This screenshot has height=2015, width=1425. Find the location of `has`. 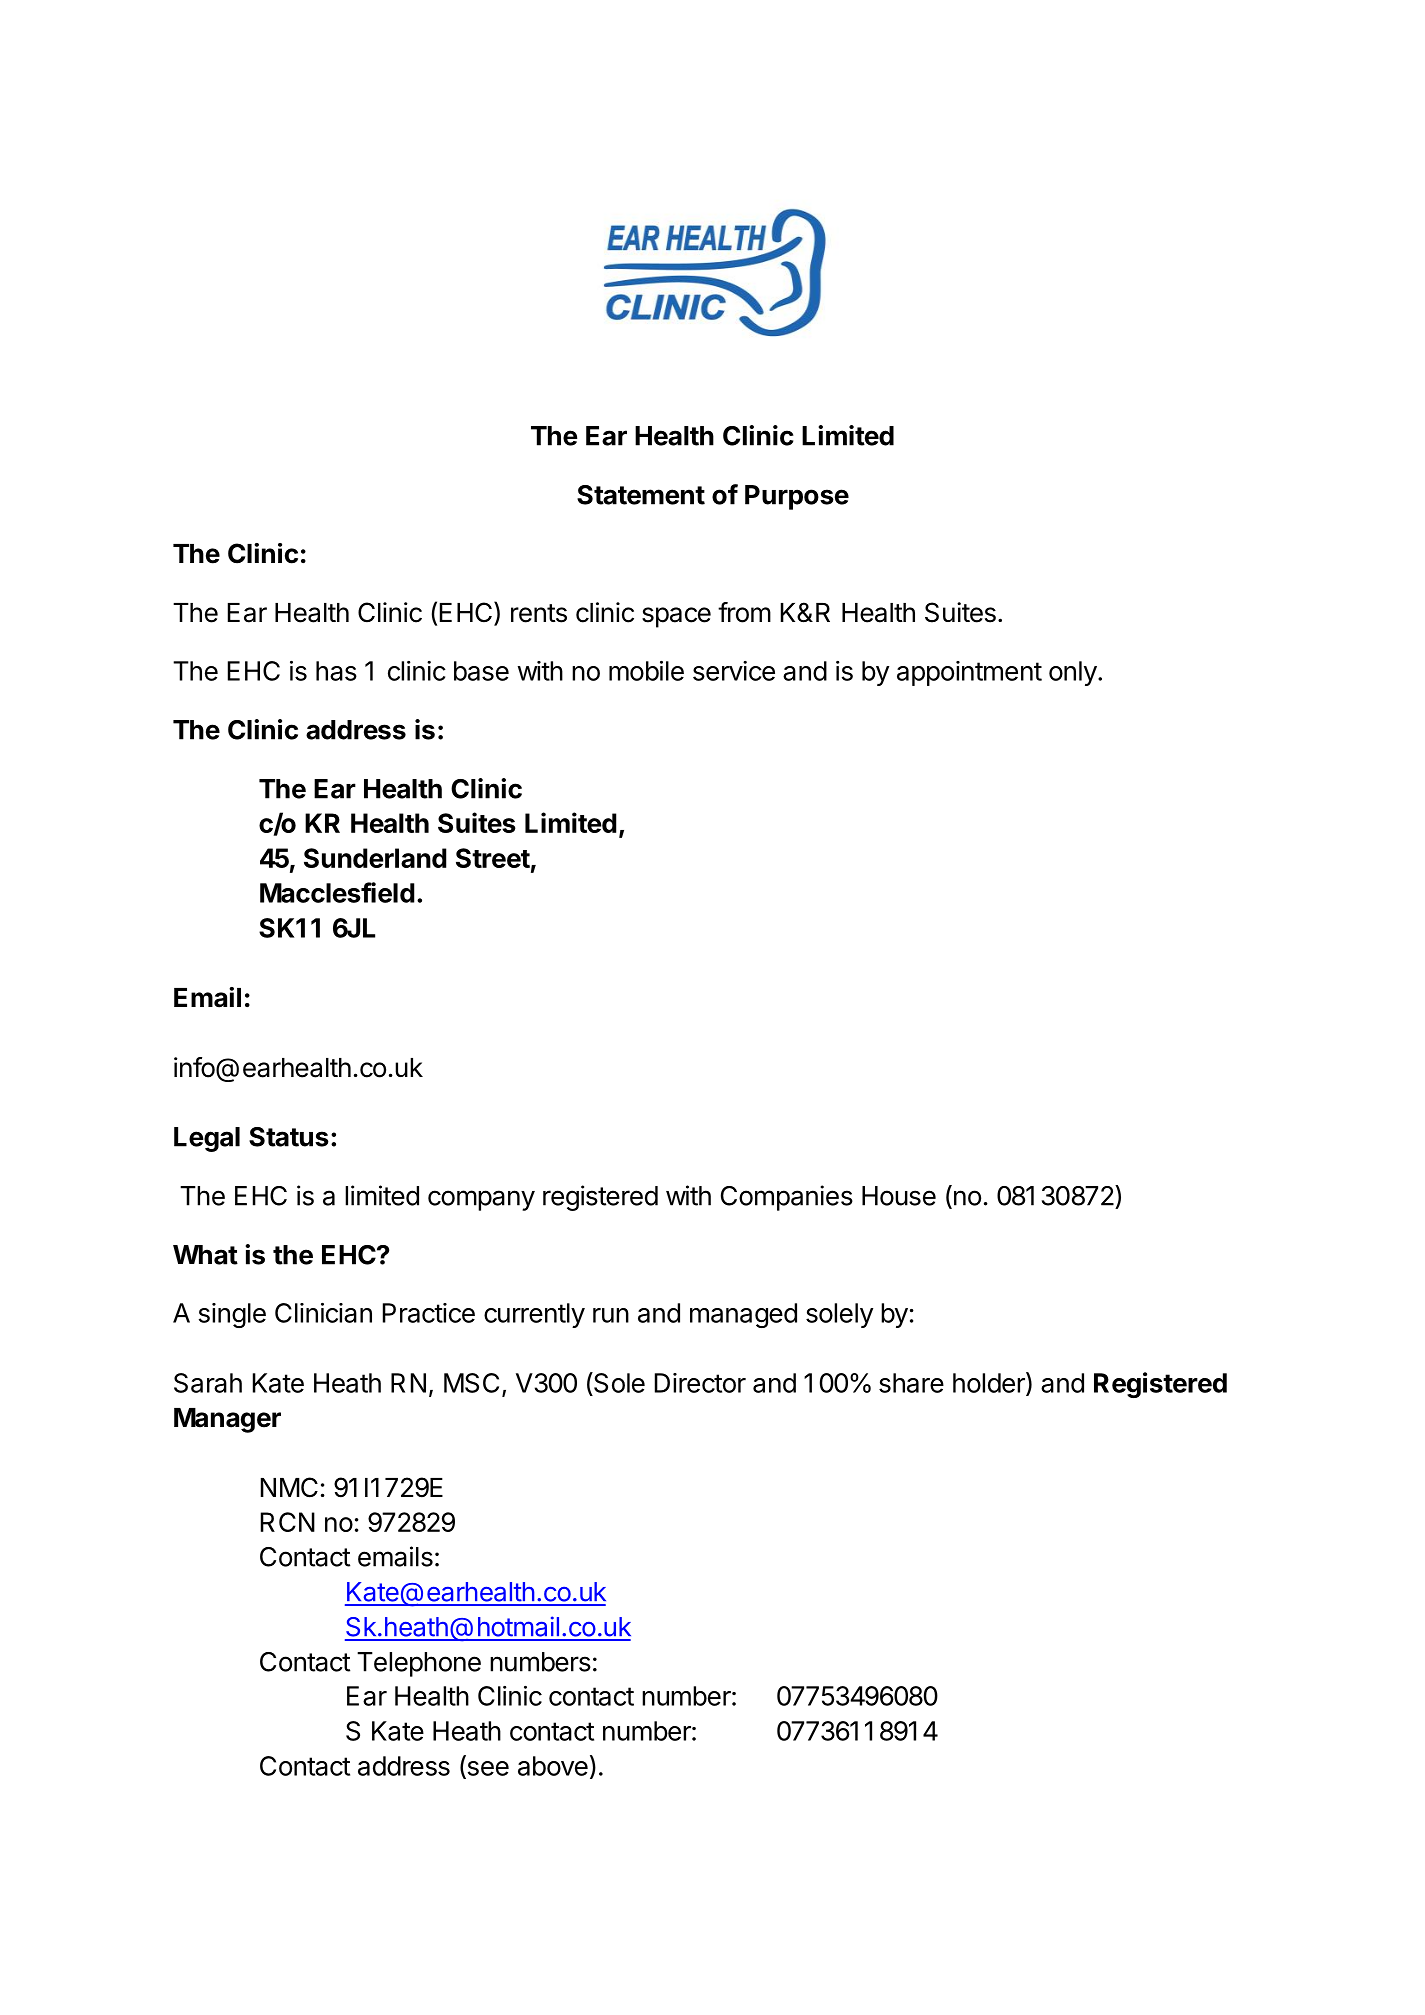

has is located at coordinates (336, 671).
